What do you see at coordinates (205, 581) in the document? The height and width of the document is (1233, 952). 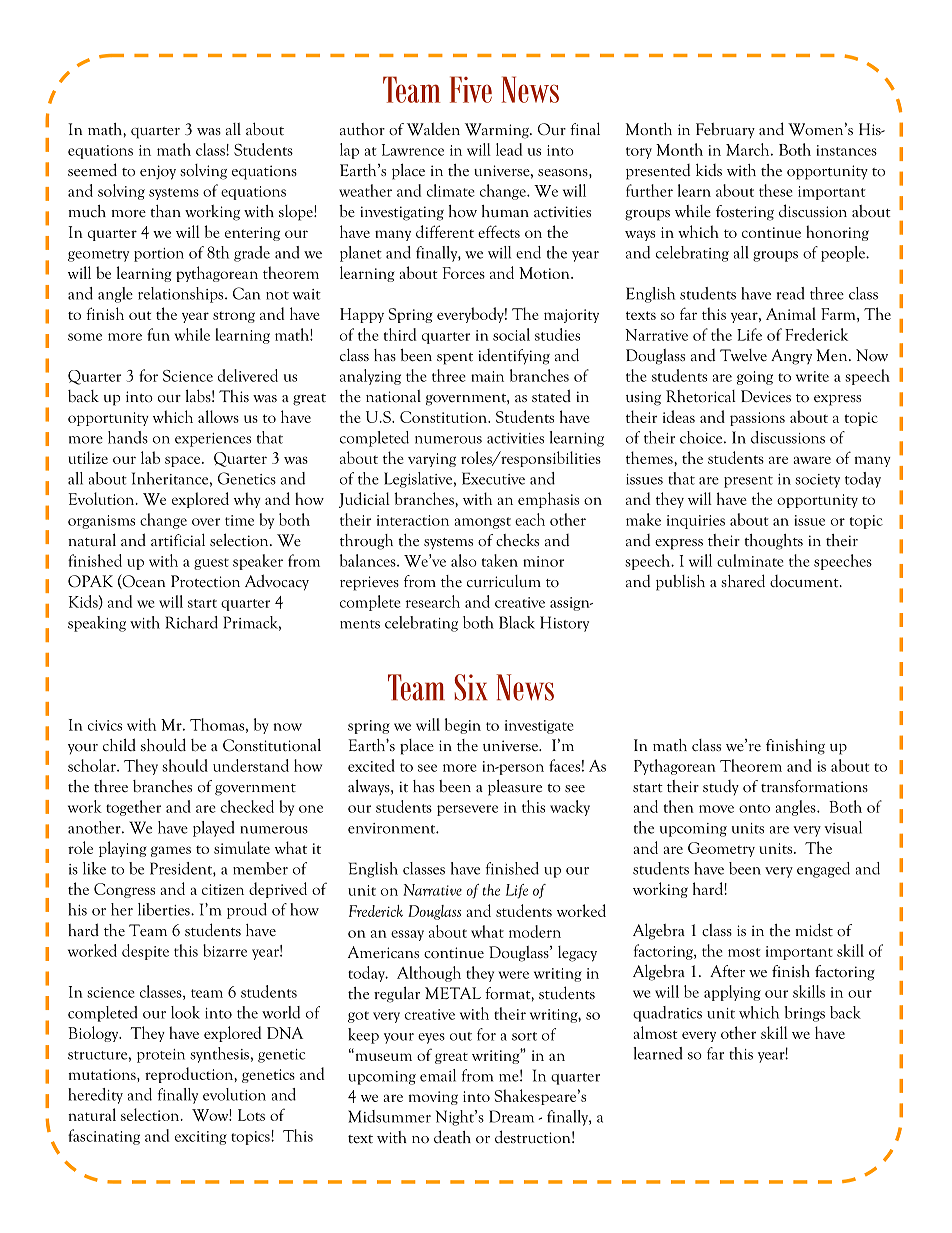 I see `Protection` at bounding box center [205, 581].
